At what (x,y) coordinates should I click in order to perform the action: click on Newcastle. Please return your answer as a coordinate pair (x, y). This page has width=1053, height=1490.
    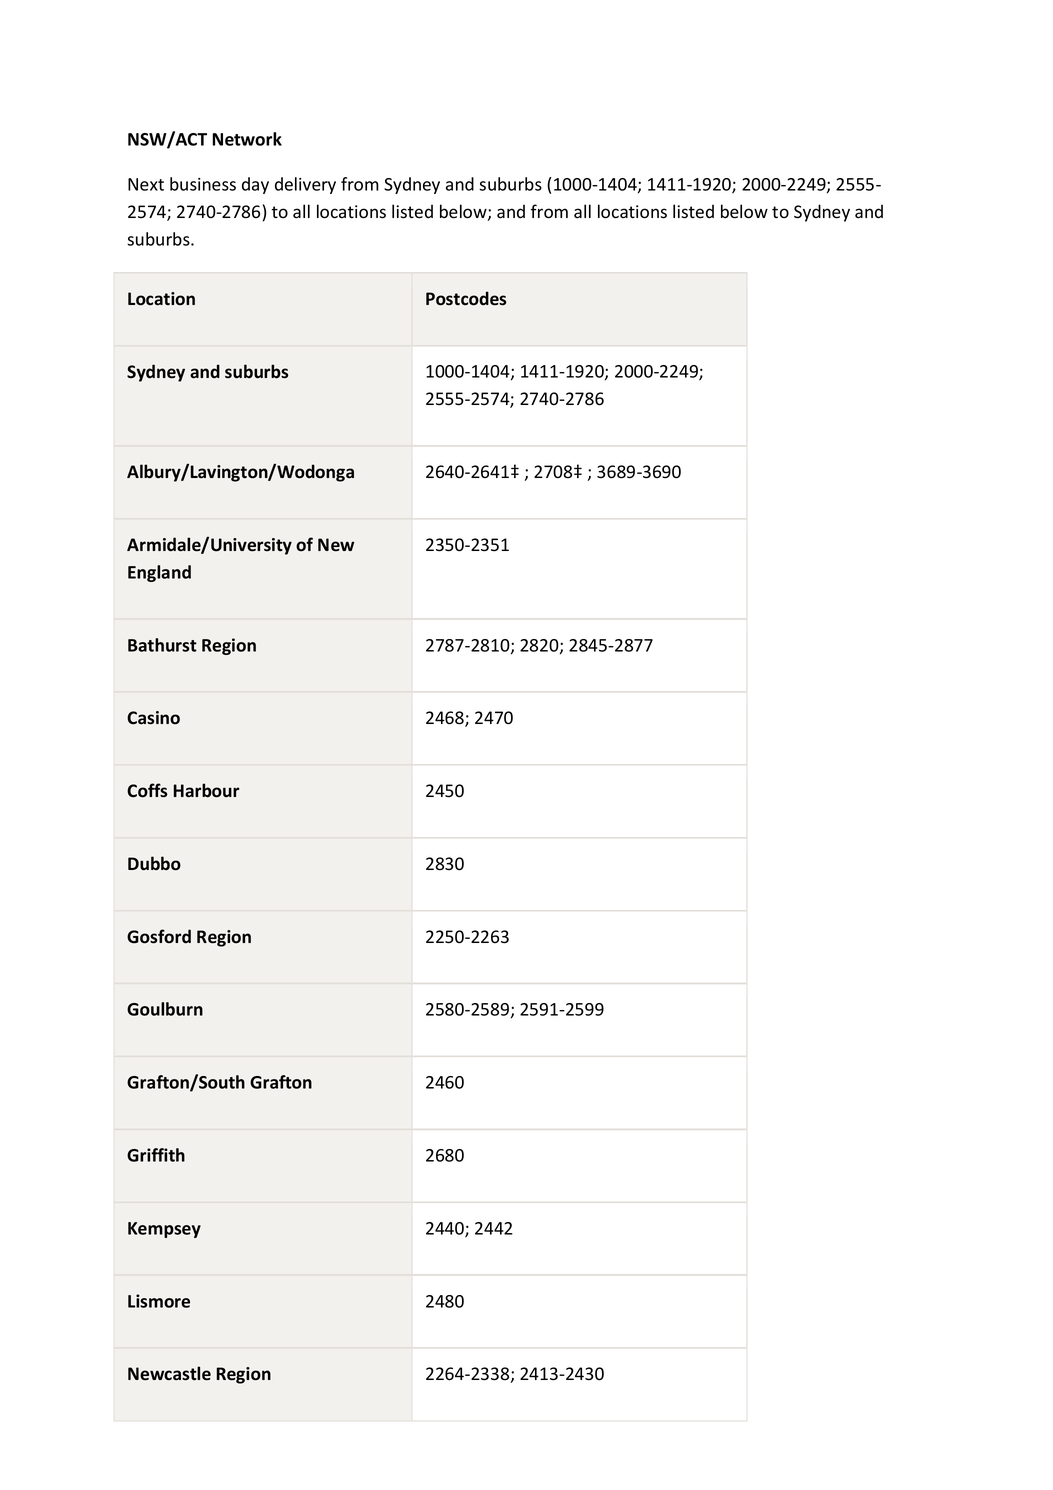
    Looking at the image, I should click on (169, 1373).
